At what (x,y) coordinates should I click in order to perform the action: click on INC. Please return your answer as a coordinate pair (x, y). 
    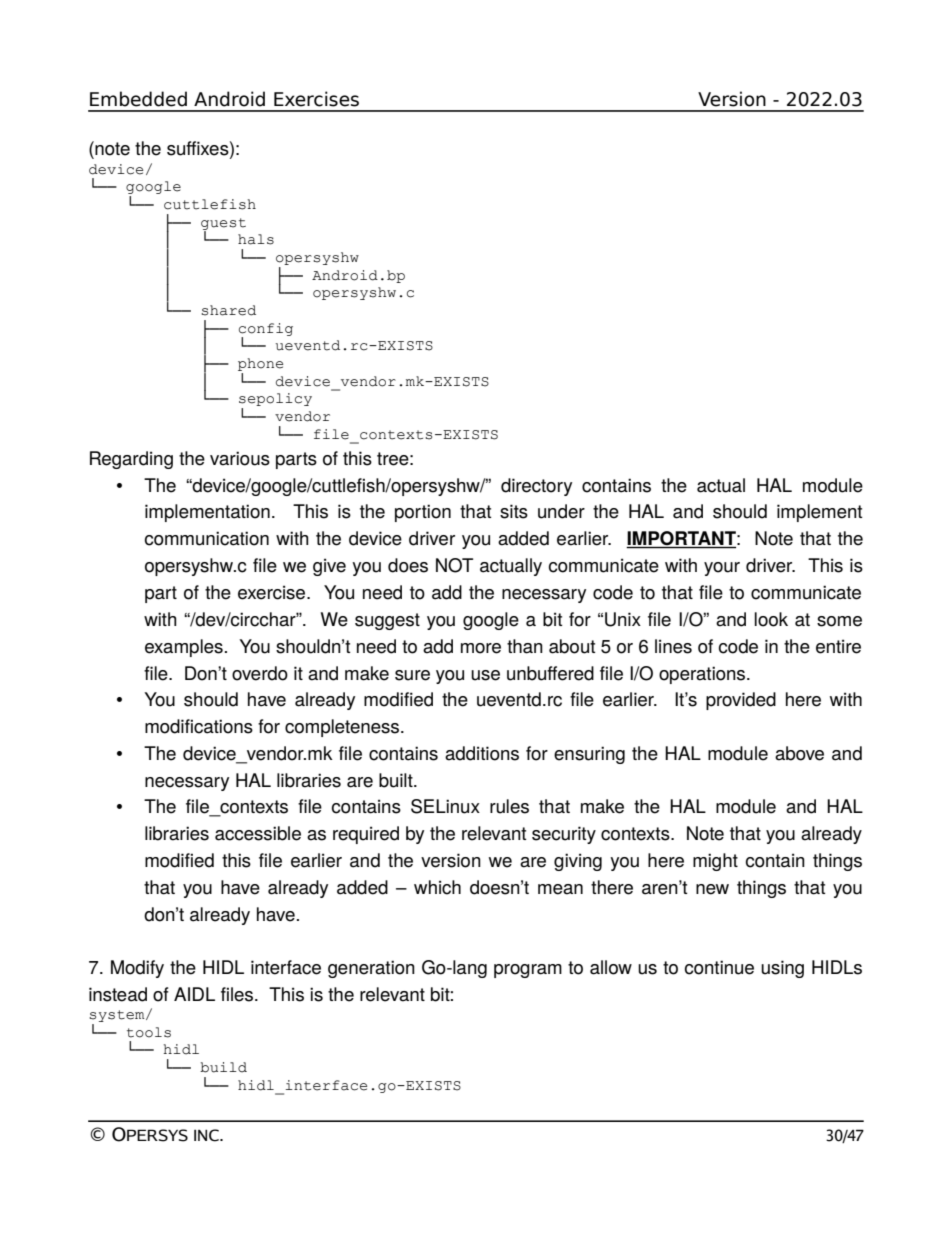
    Looking at the image, I should click on (207, 1135).
